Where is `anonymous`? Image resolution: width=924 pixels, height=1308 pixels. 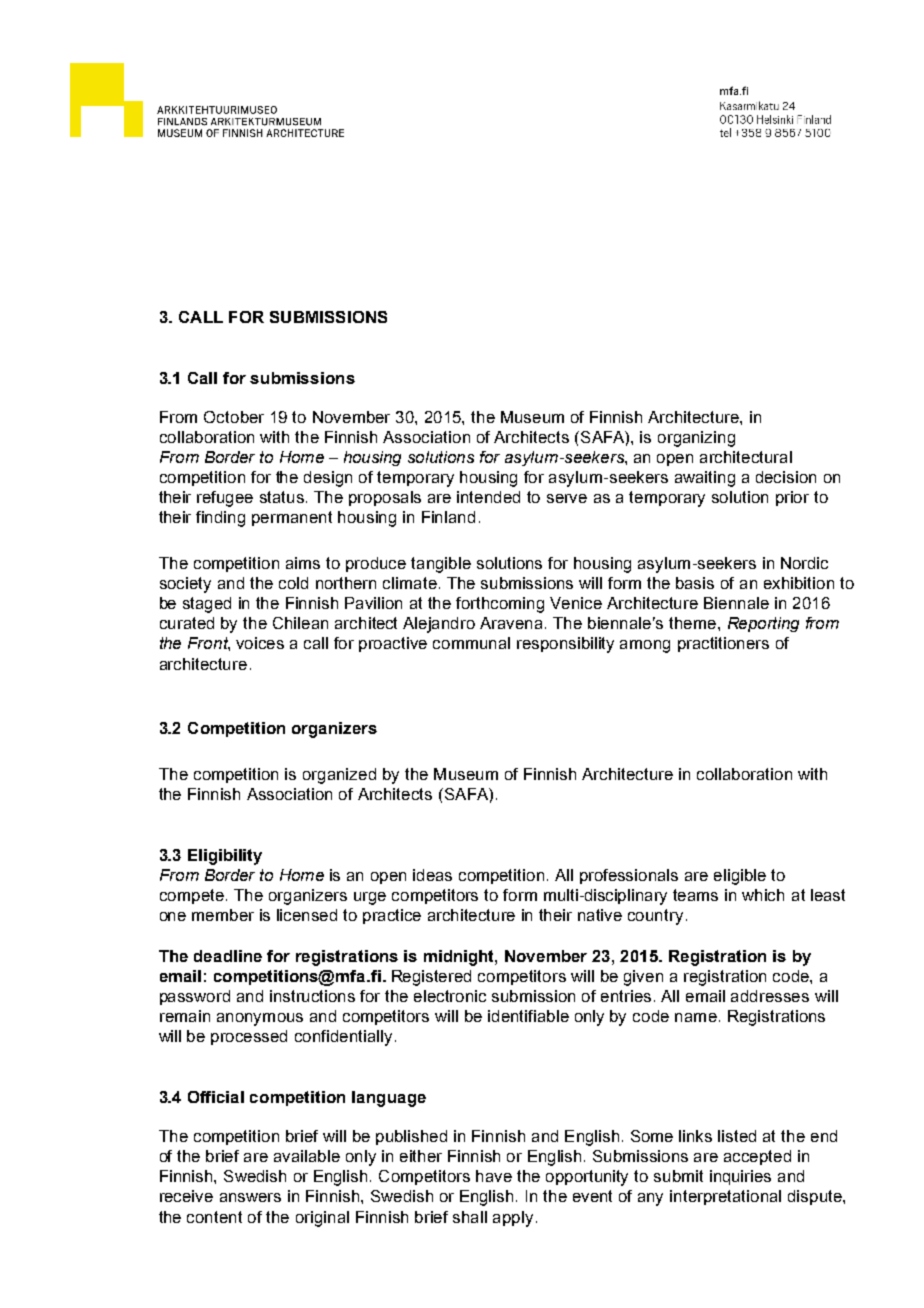
anonymous is located at coordinates (260, 1019).
